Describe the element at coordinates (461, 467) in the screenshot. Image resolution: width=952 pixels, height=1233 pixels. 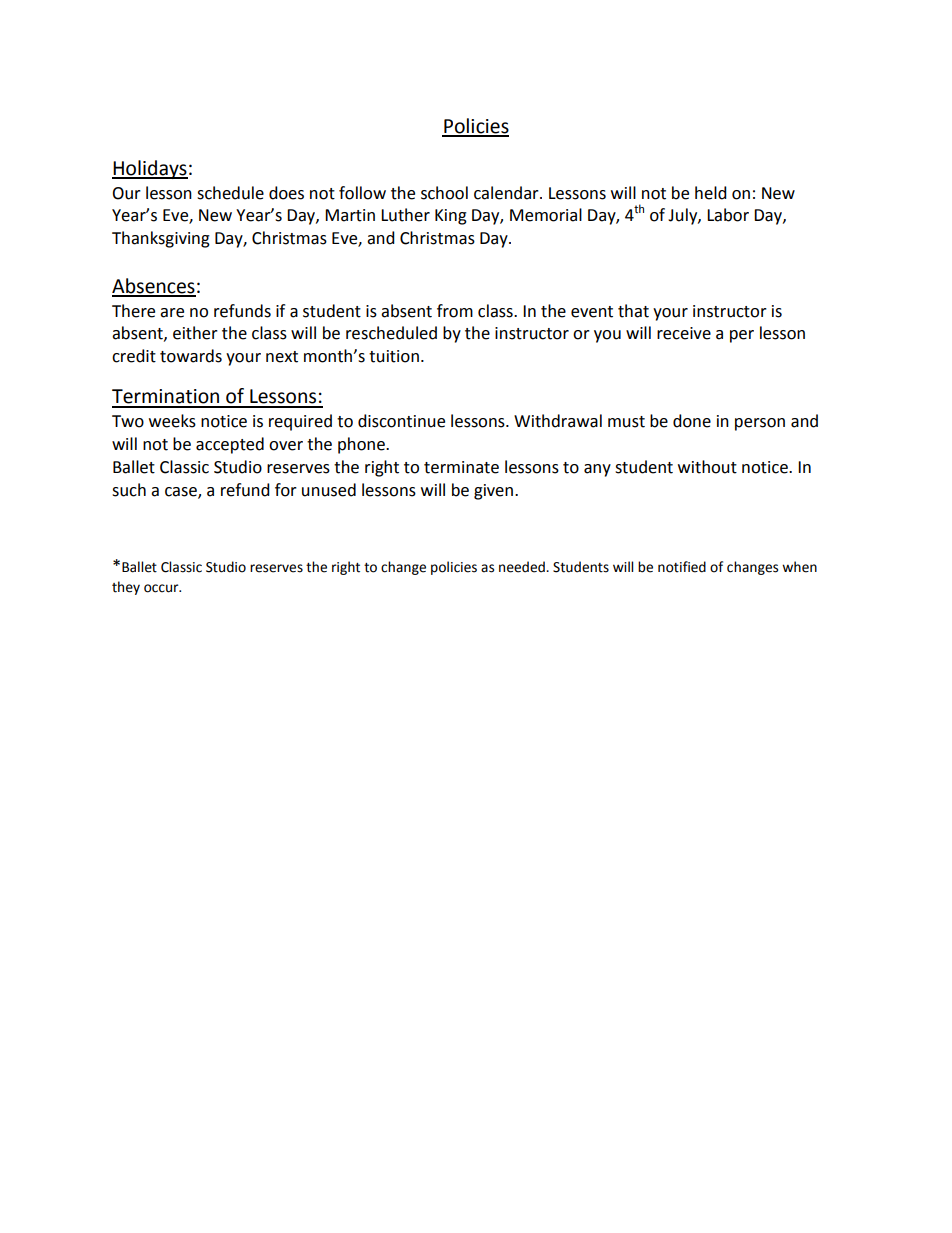
I see `terminate` at that location.
